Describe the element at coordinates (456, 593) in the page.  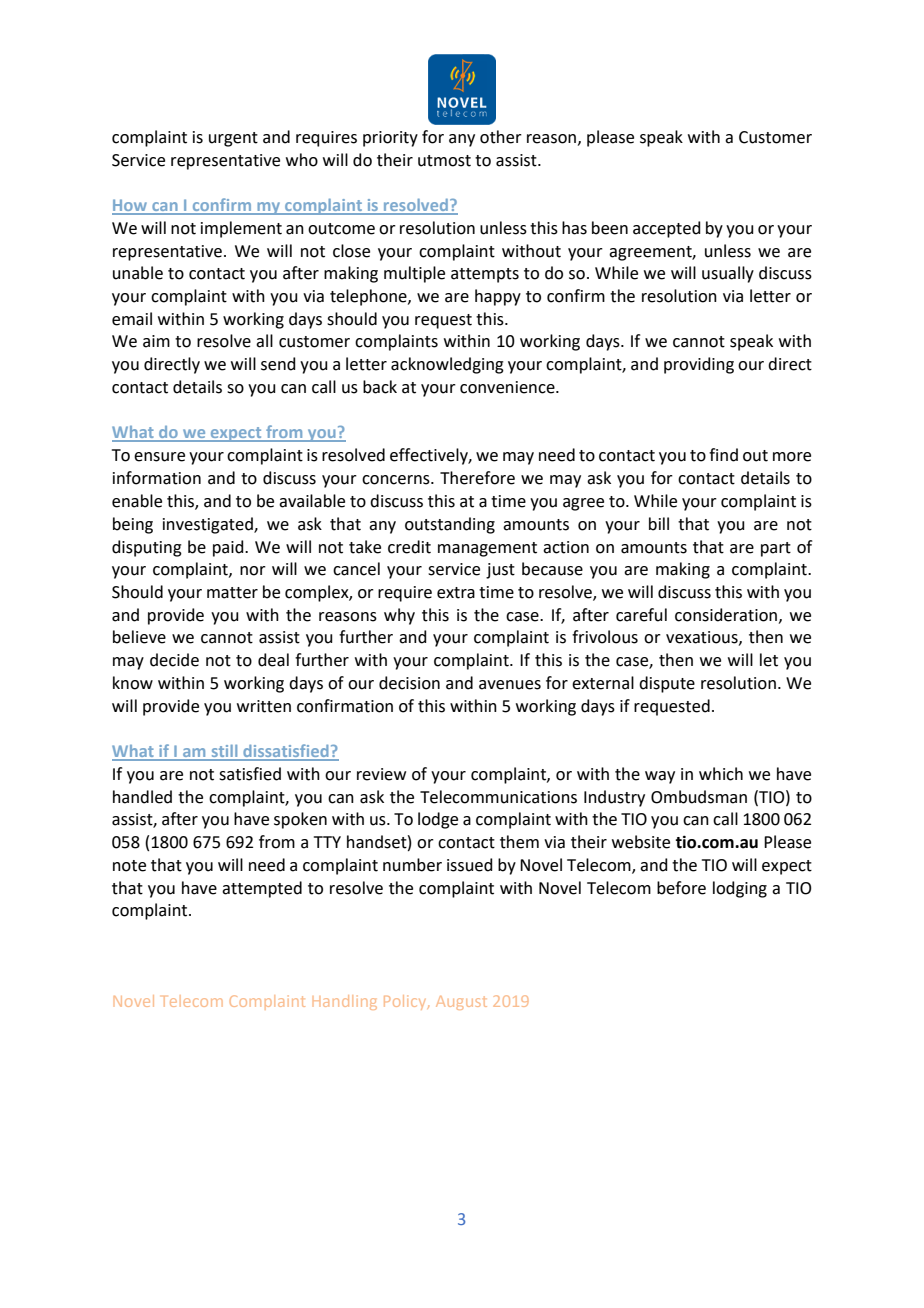
I see `extra` at that location.
